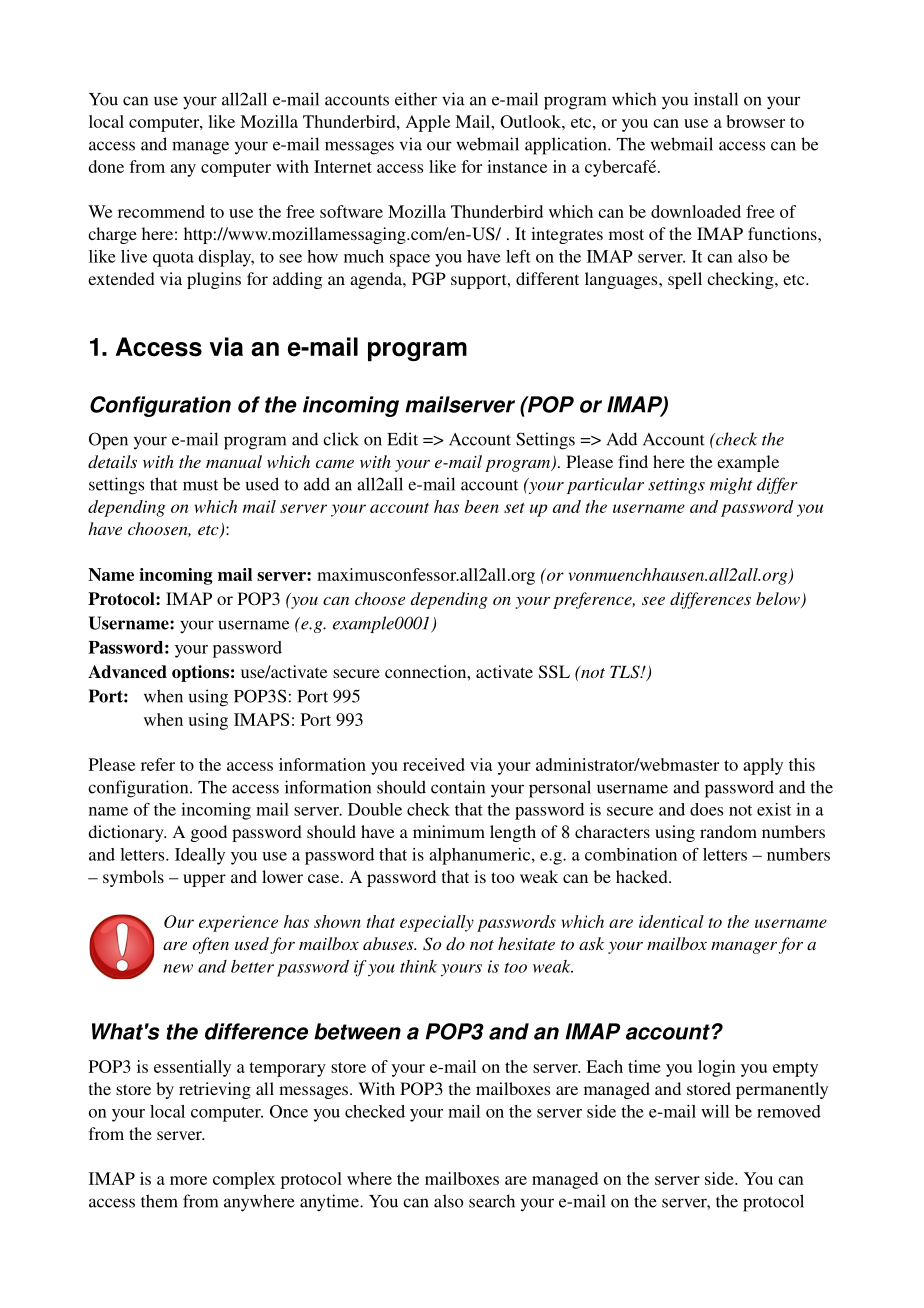 The image size is (924, 1308). What do you see at coordinates (188, 1180) in the page?
I see `more` at bounding box center [188, 1180].
